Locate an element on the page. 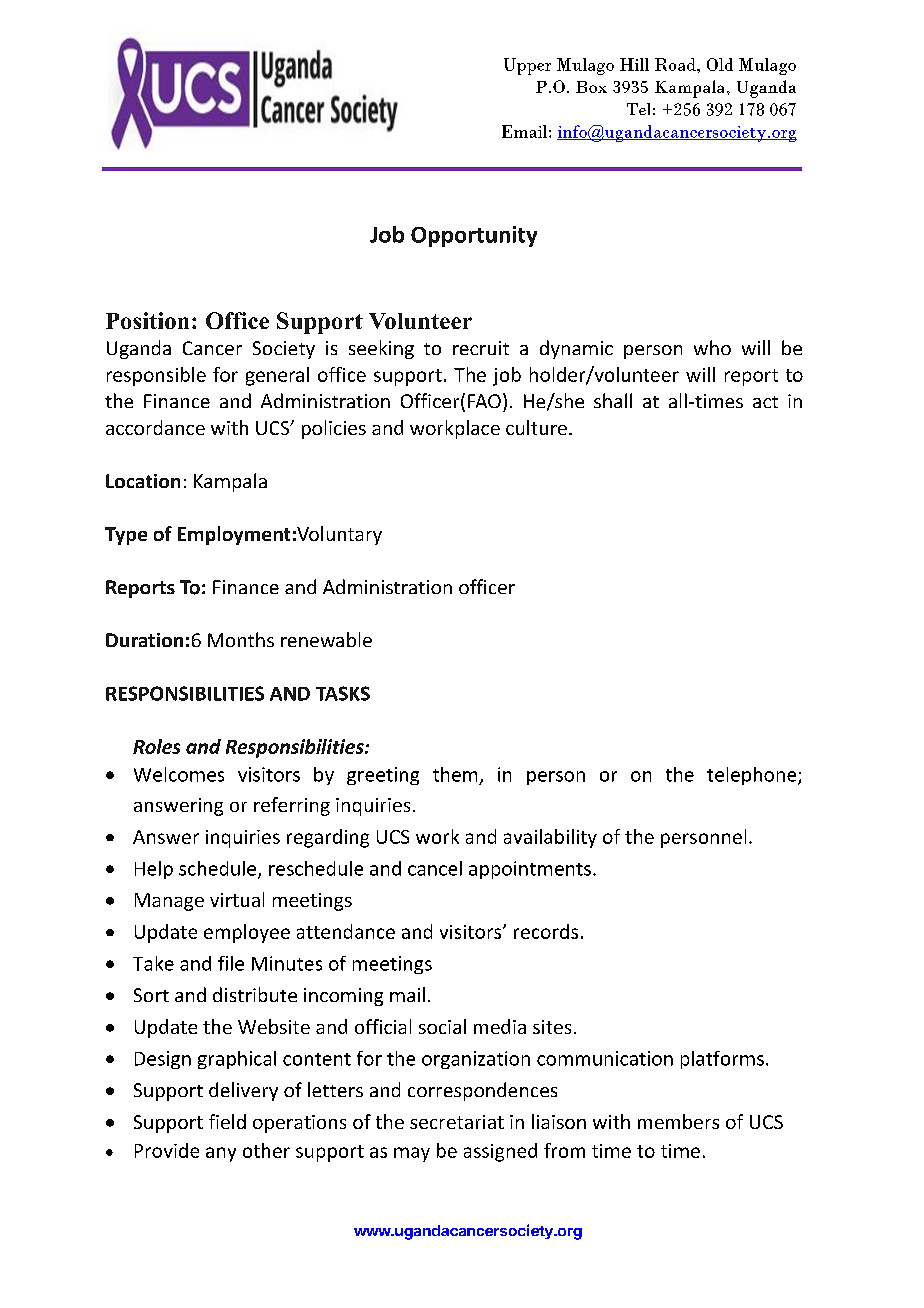 This document has width=924, height=1308. Upper is located at coordinates (527, 66).
